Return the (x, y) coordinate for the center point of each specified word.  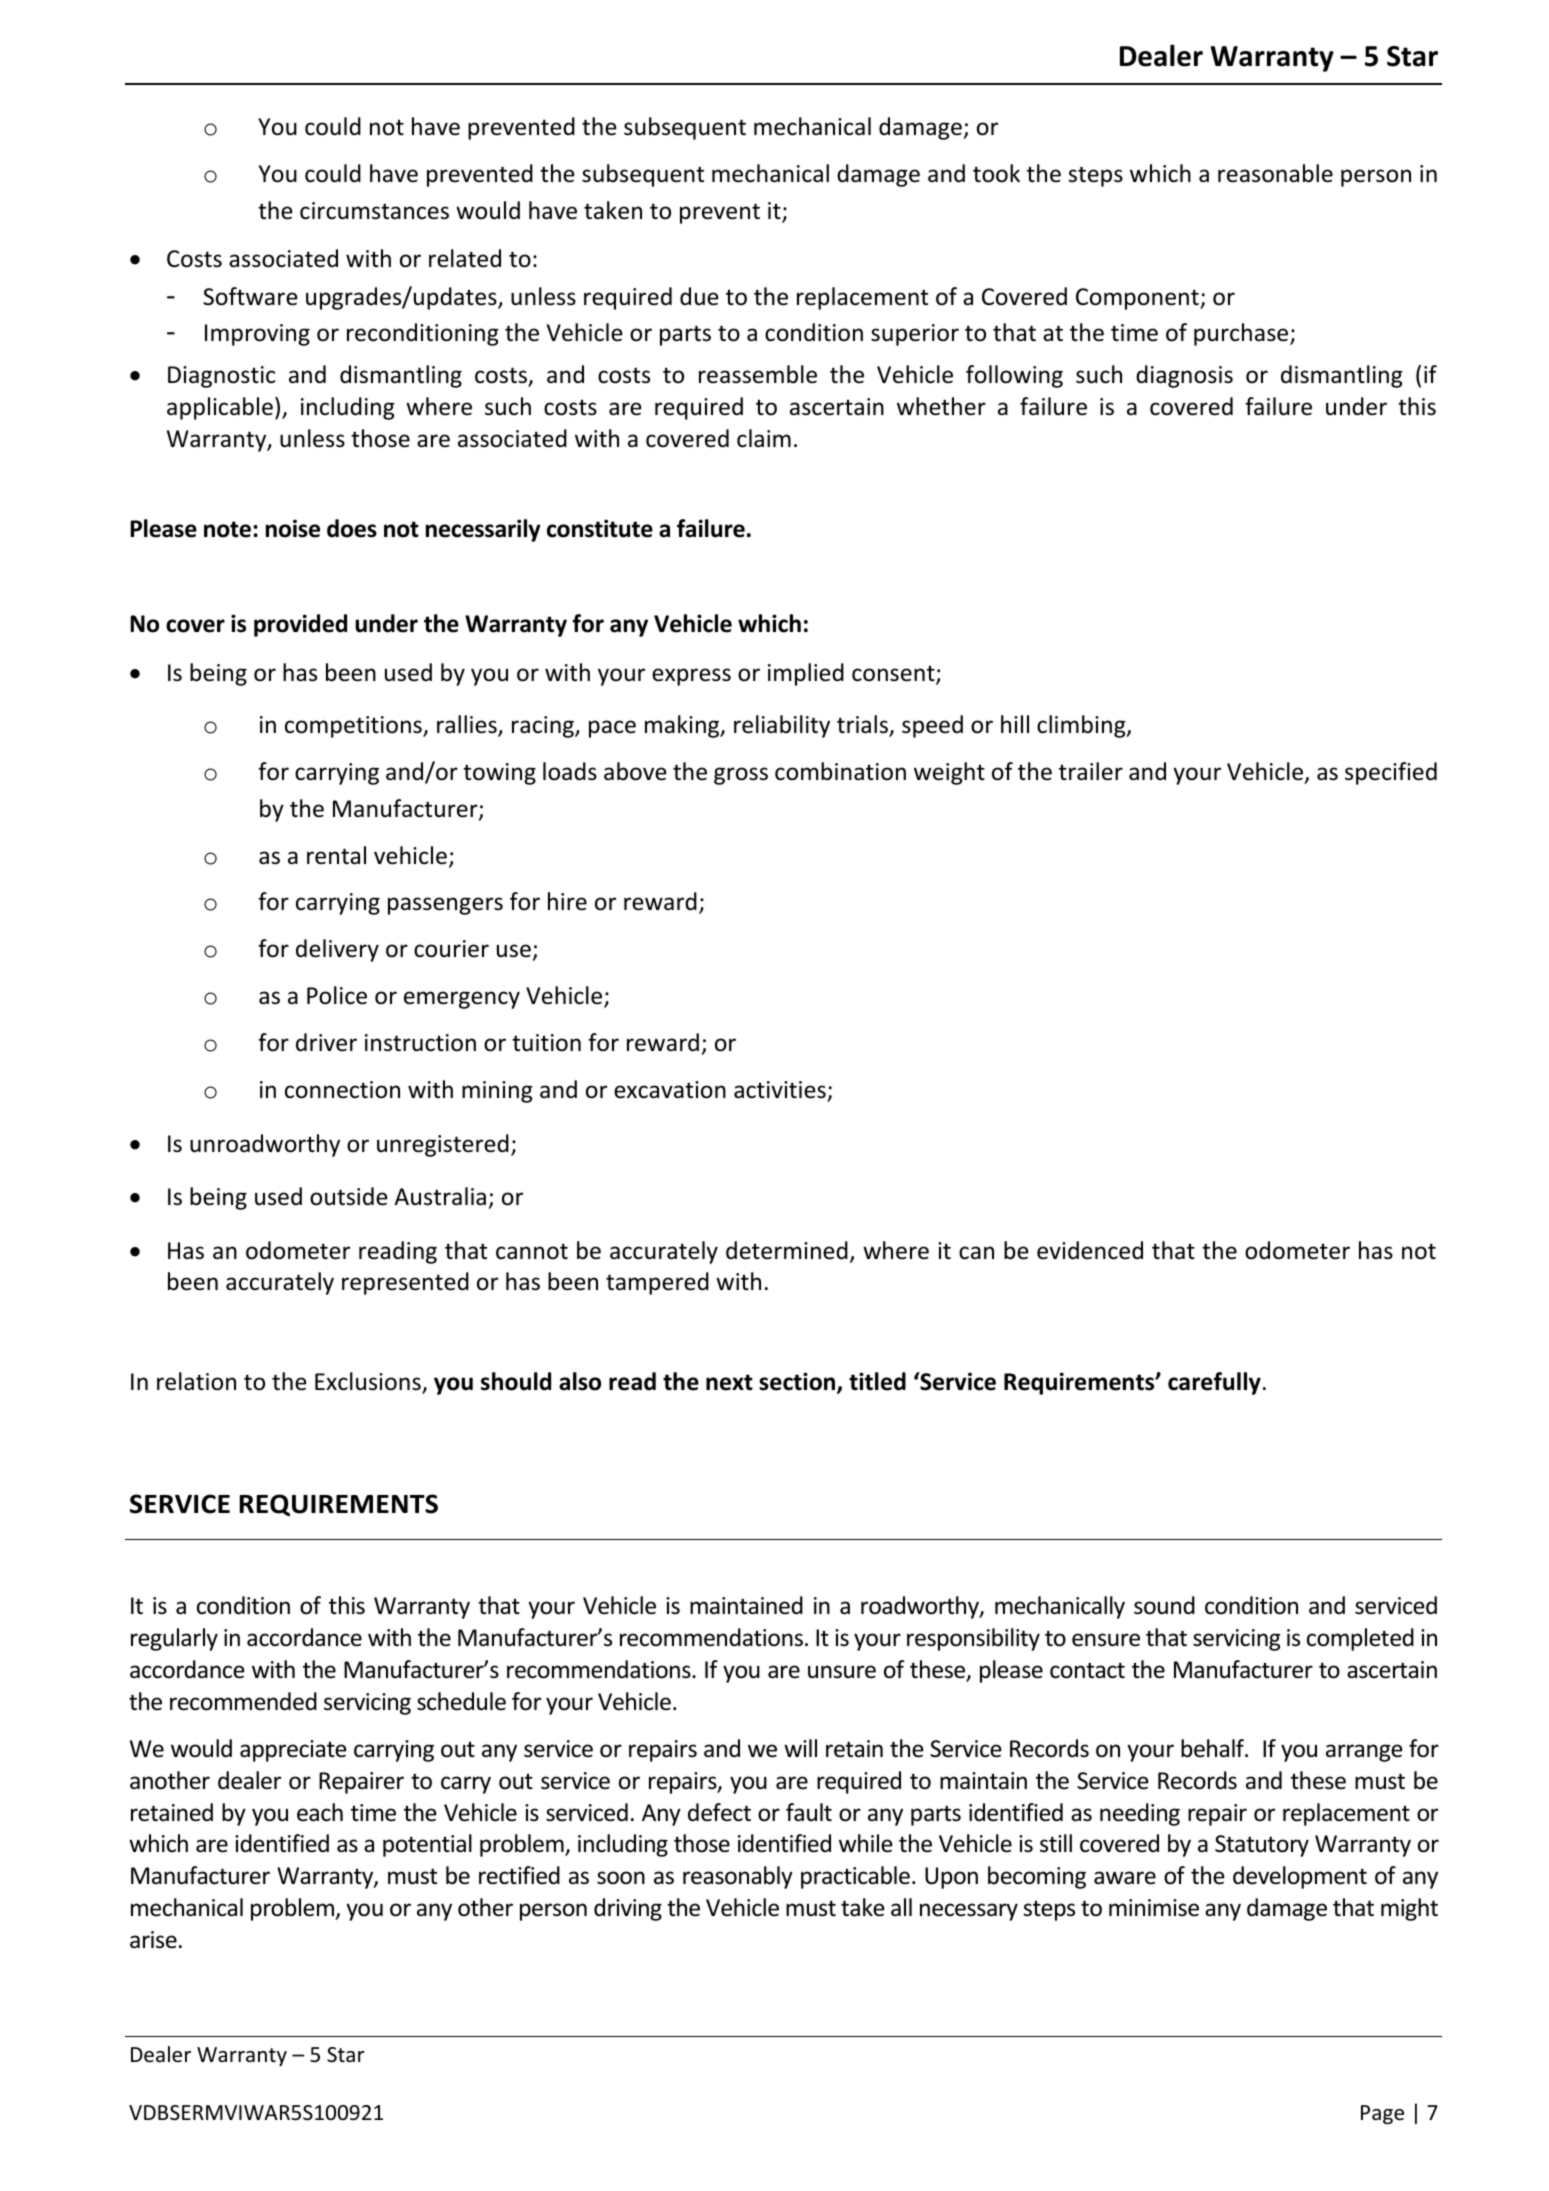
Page (1382, 2114)
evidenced (1090, 1250)
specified (1391, 773)
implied (806, 674)
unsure (842, 1672)
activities (780, 1090)
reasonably (738, 1877)
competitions (354, 727)
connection (342, 1090)
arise (153, 1940)
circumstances (374, 211)
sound (1164, 1605)
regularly (174, 1639)
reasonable (1275, 173)
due (699, 296)
